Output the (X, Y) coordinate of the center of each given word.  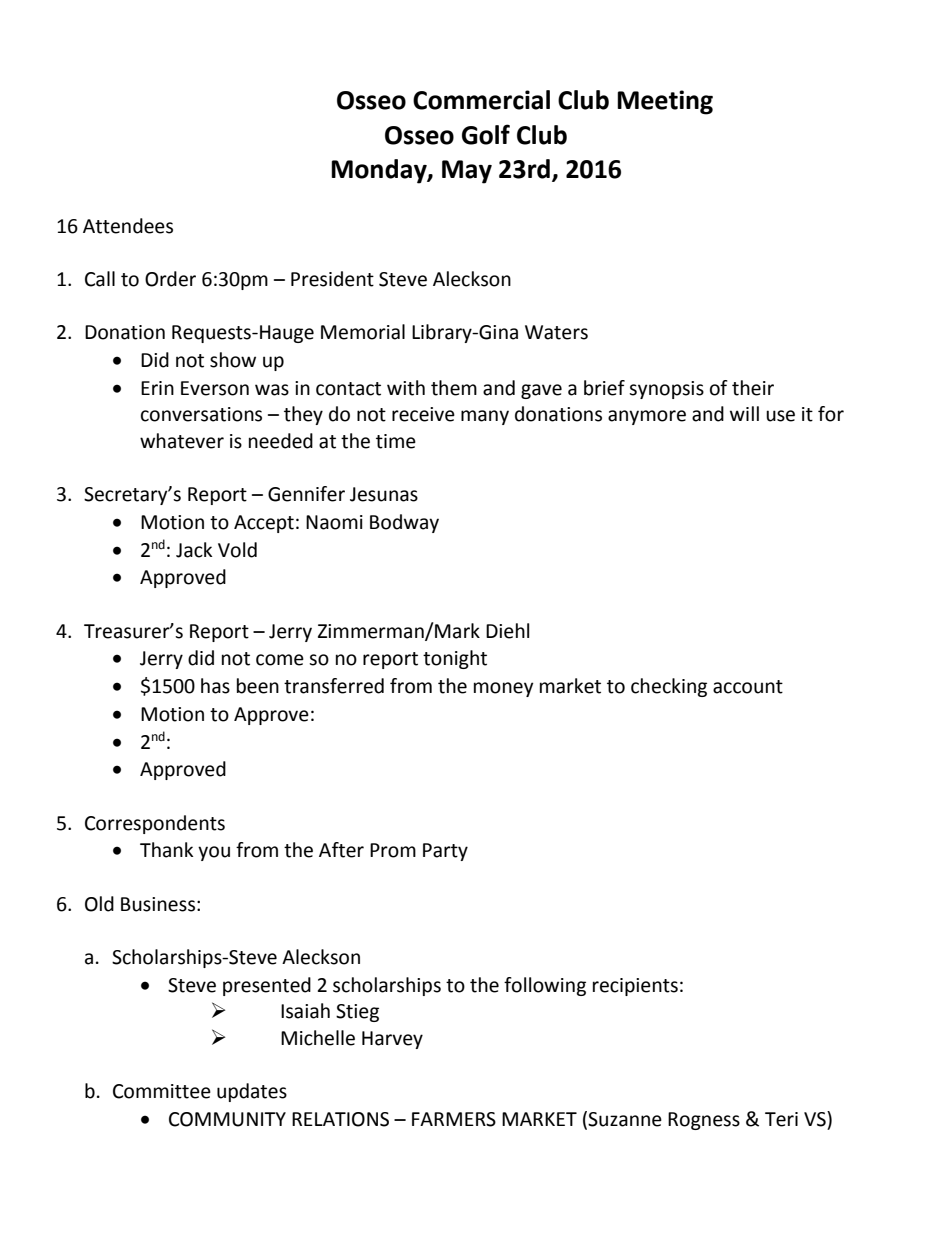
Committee (162, 1091)
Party (445, 852)
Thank (166, 850)
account (748, 687)
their (753, 388)
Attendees (128, 226)
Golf (486, 134)
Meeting (665, 102)
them (454, 388)
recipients (635, 987)
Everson (215, 388)
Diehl (507, 631)
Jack (194, 550)
